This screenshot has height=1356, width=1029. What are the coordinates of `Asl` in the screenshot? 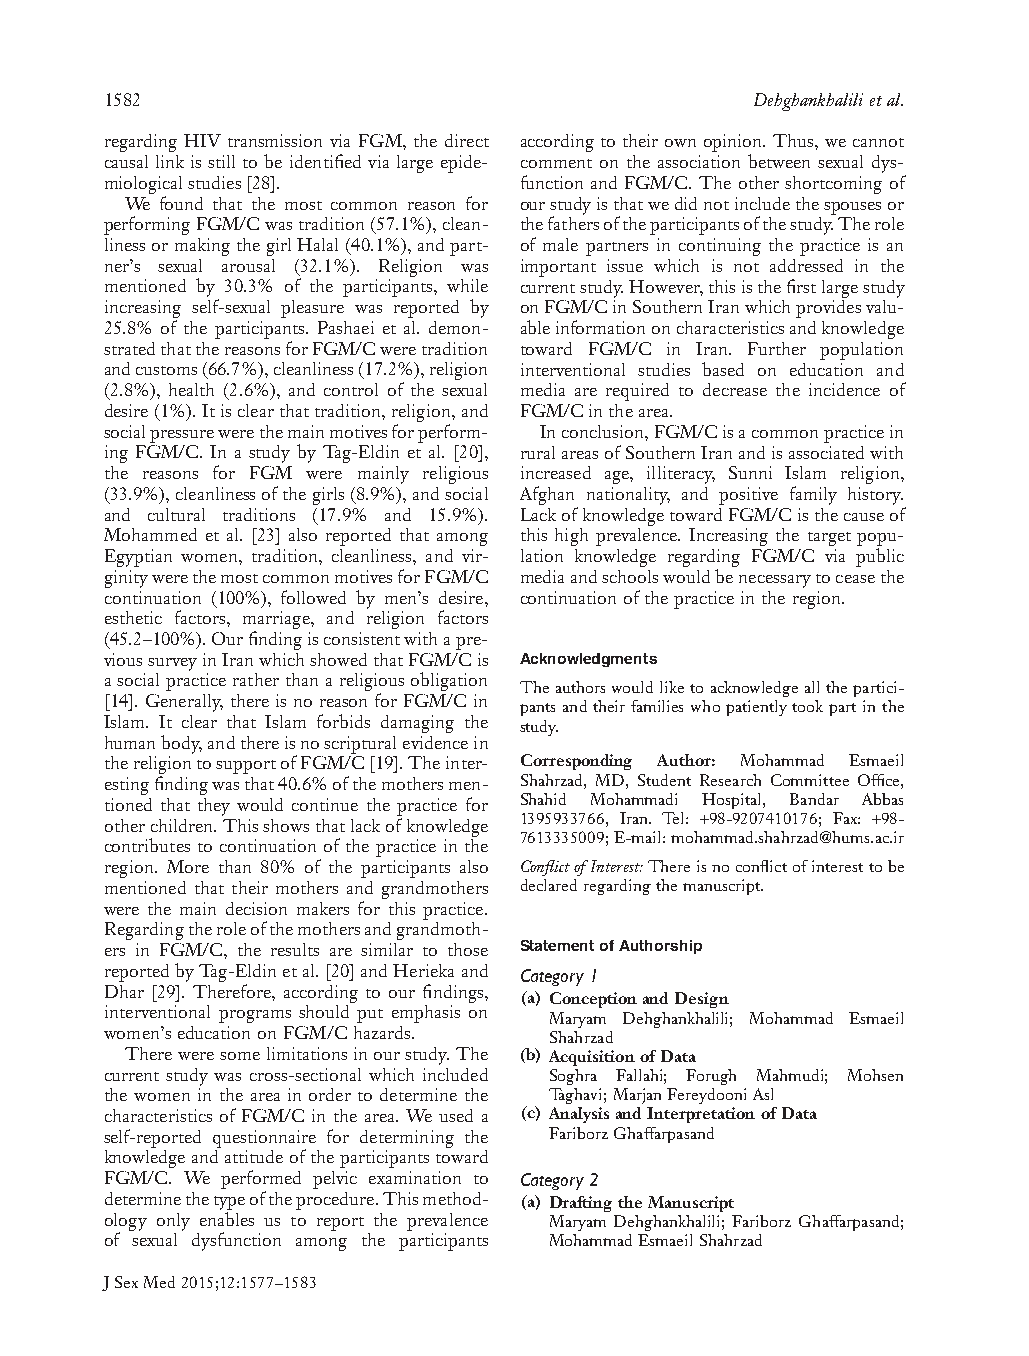 It's located at (763, 1094).
